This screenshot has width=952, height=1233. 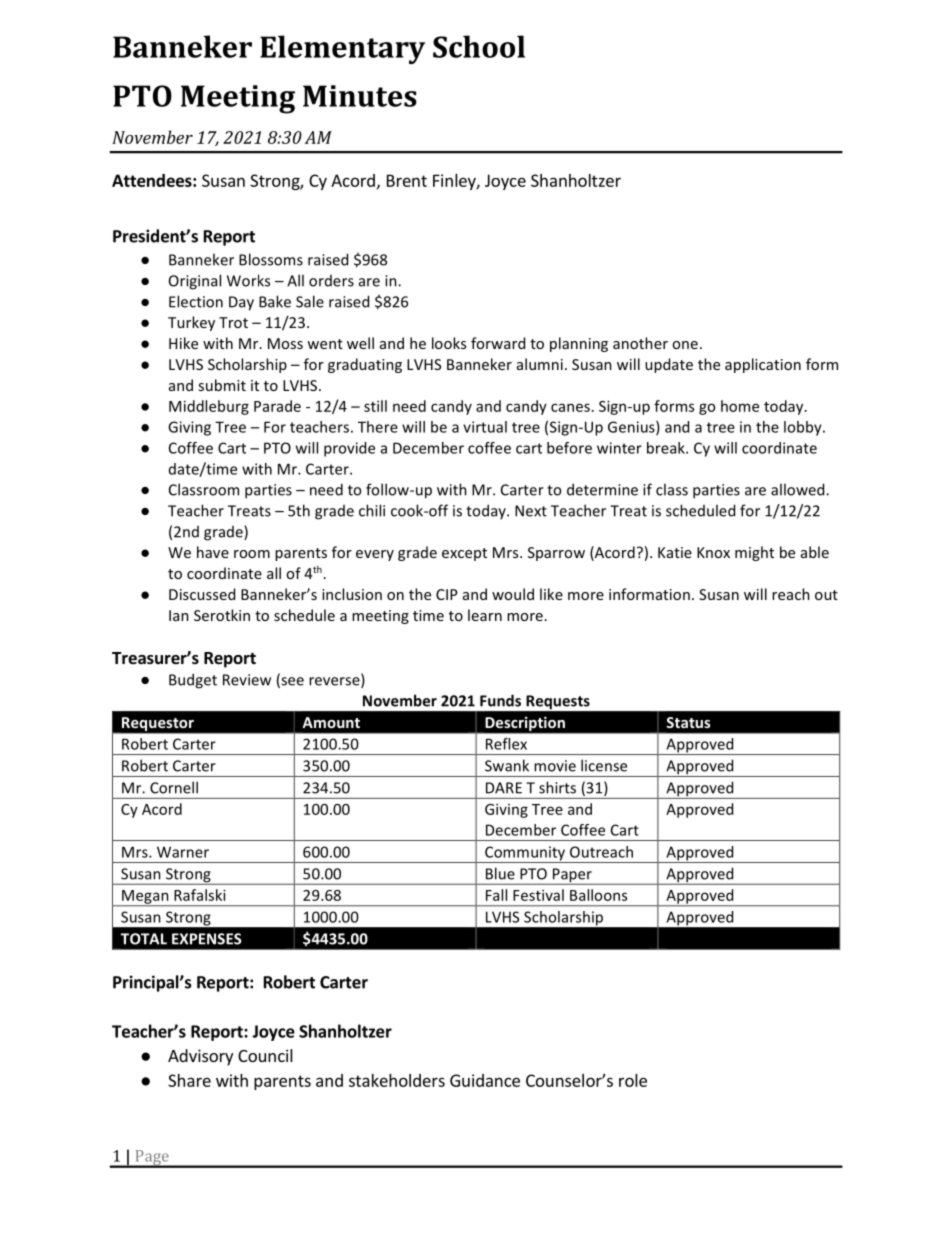 I want to click on role, so click(x=633, y=1080).
